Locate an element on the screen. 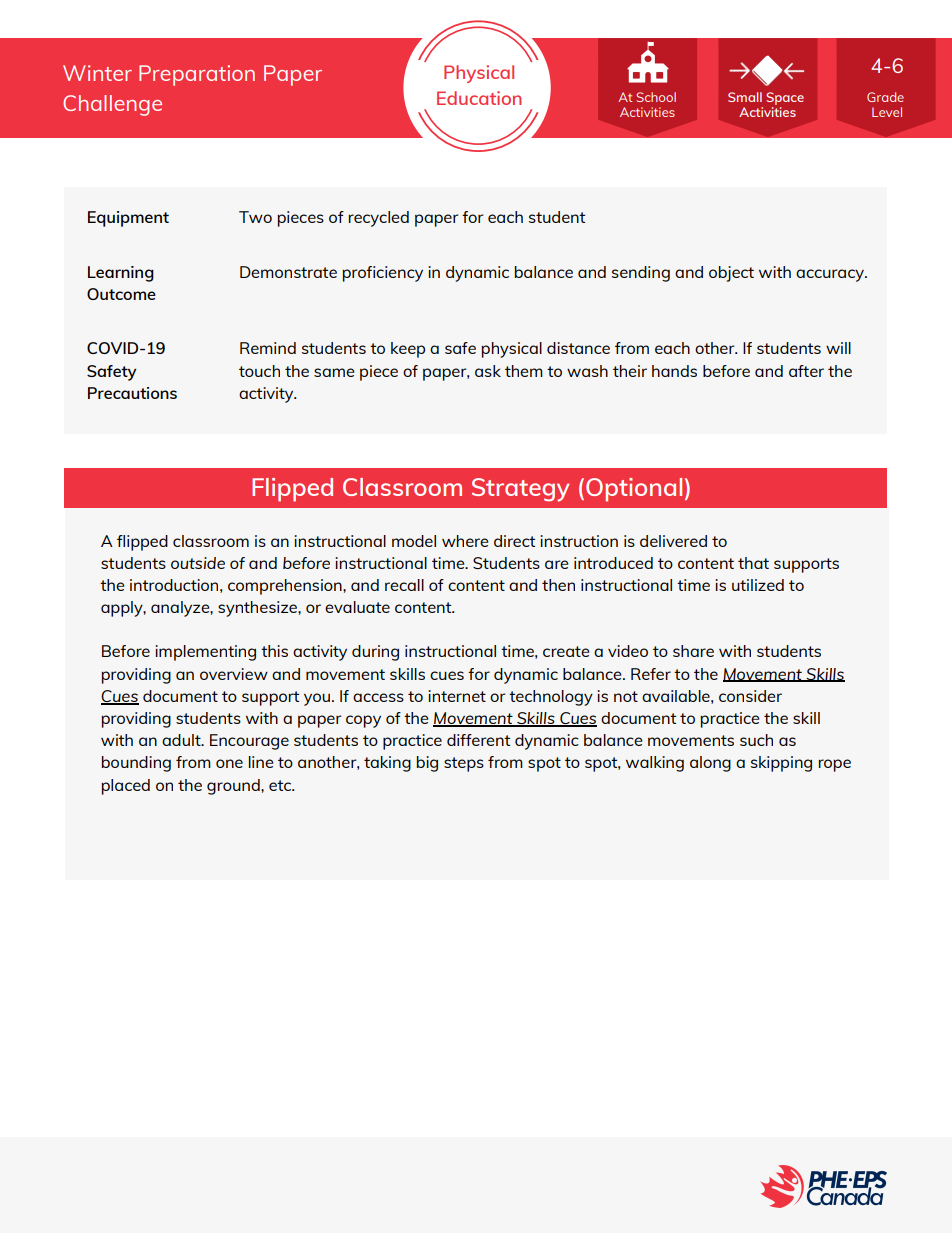 This screenshot has width=952, height=1233. Equipment is located at coordinates (128, 219).
